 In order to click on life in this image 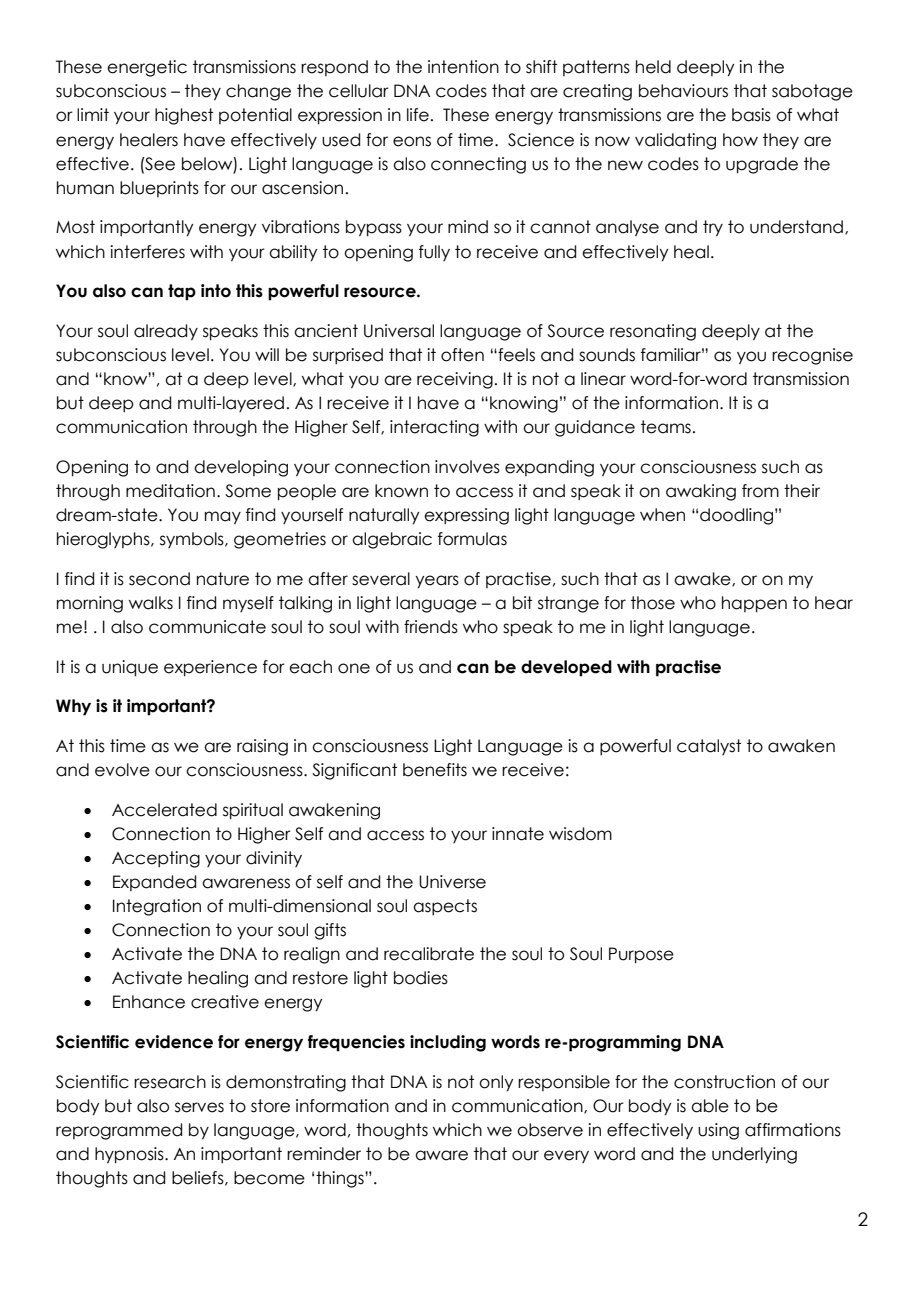, I will do `click(418, 115)`.
